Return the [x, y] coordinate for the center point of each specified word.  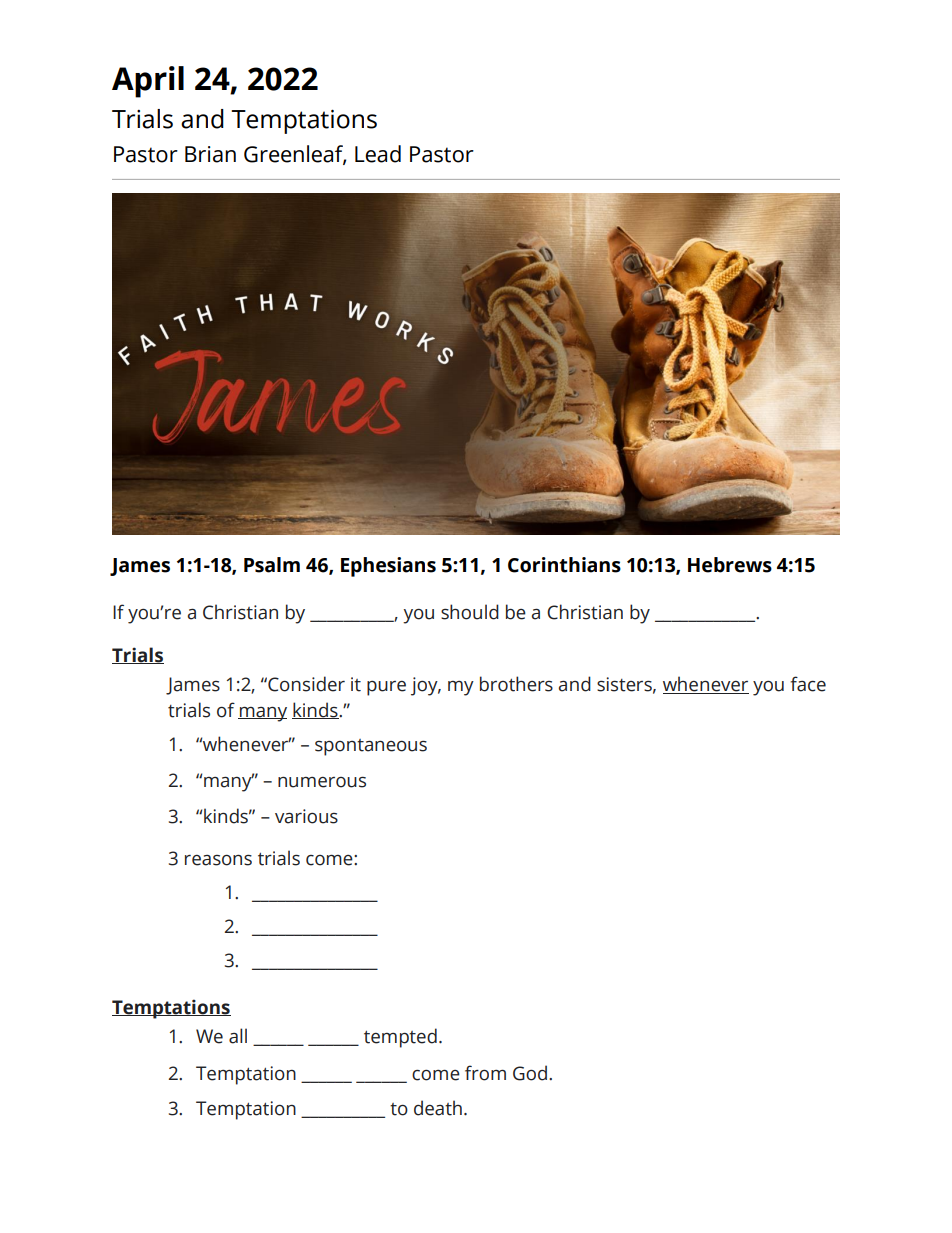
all [238, 1036]
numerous [322, 782]
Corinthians [564, 565]
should [470, 612]
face [808, 684]
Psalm [272, 565]
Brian [210, 154]
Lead [378, 154]
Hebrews [730, 565]
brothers [516, 684]
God [530, 1073]
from [485, 1073]
